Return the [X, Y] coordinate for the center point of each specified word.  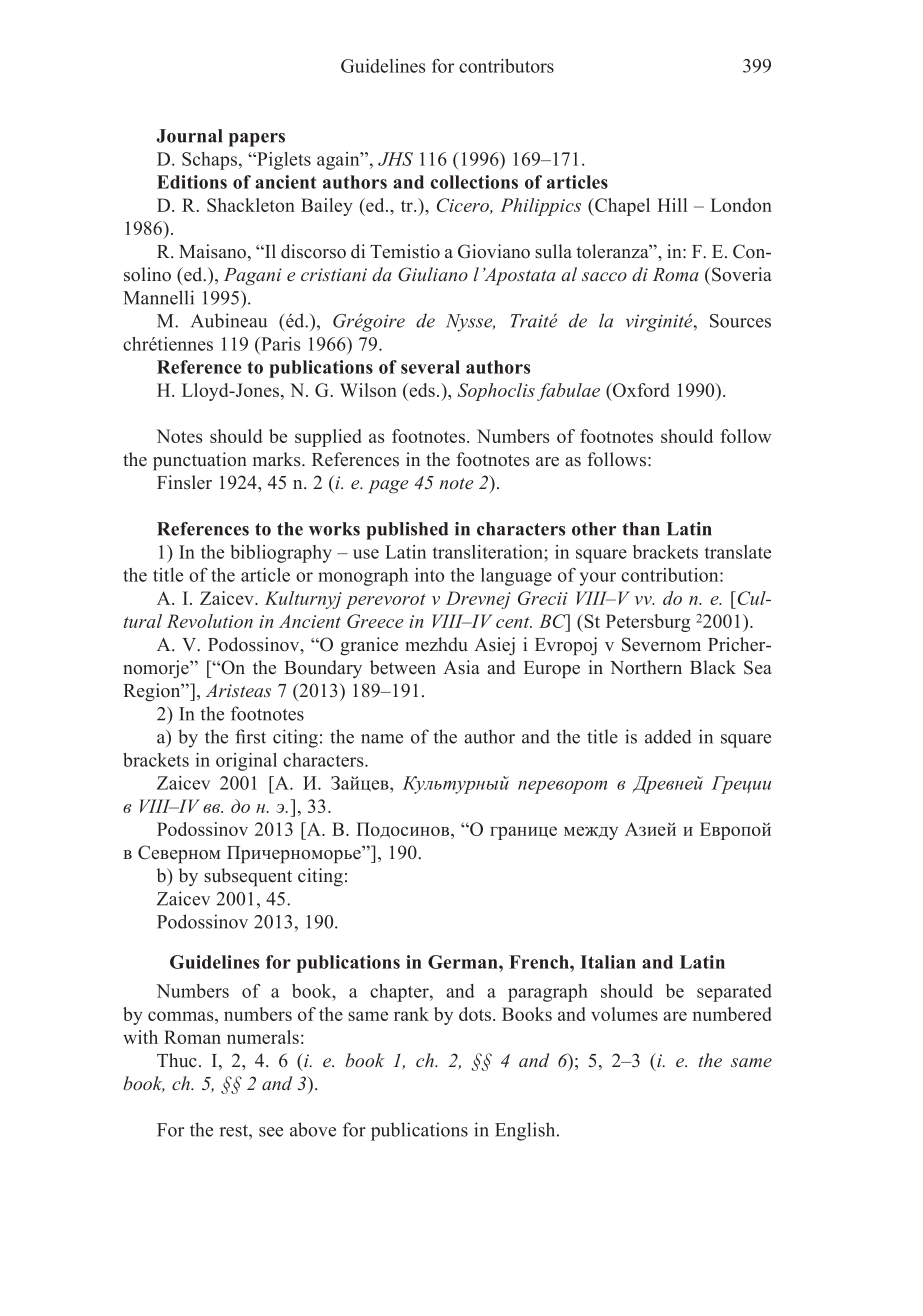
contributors [506, 66]
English [526, 1131]
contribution [671, 575]
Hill [672, 205]
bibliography [281, 554]
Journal [189, 136]
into [429, 575]
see [271, 1132]
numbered [732, 1014]
